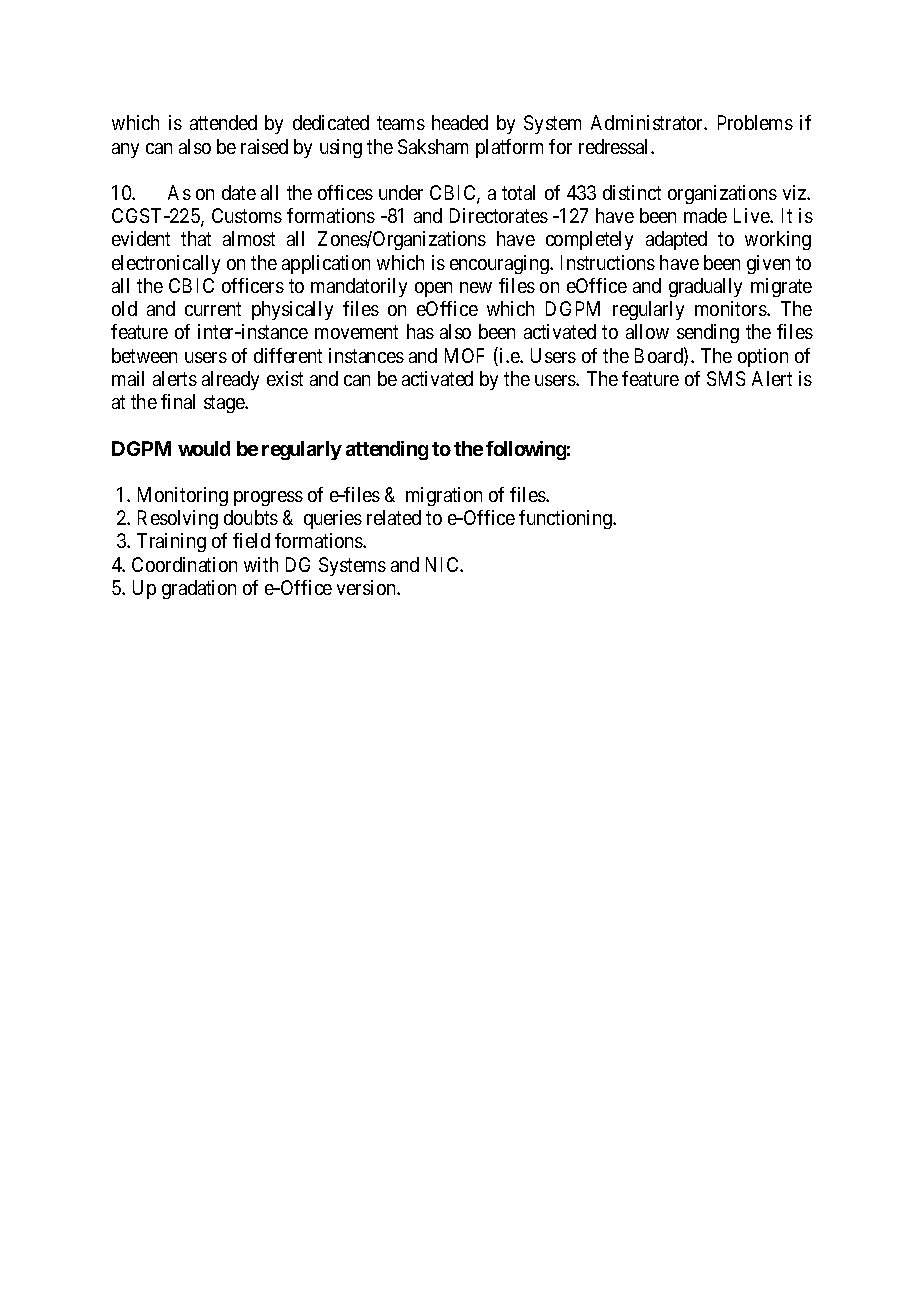 The width and height of the screenshot is (924, 1308). Describe the element at coordinates (460, 122) in the screenshot. I see `headed` at that location.
